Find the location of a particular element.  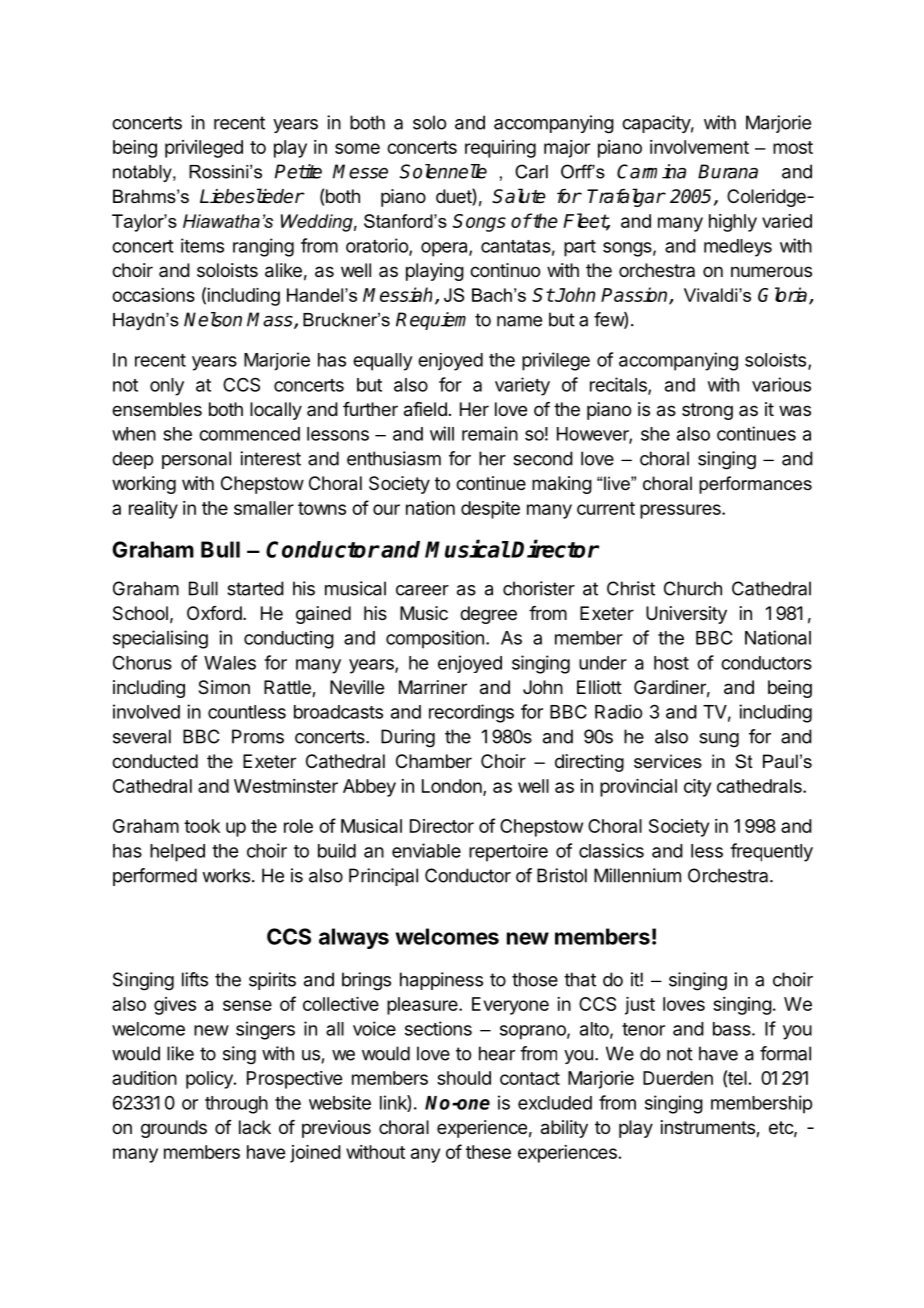

host is located at coordinates (671, 663).
